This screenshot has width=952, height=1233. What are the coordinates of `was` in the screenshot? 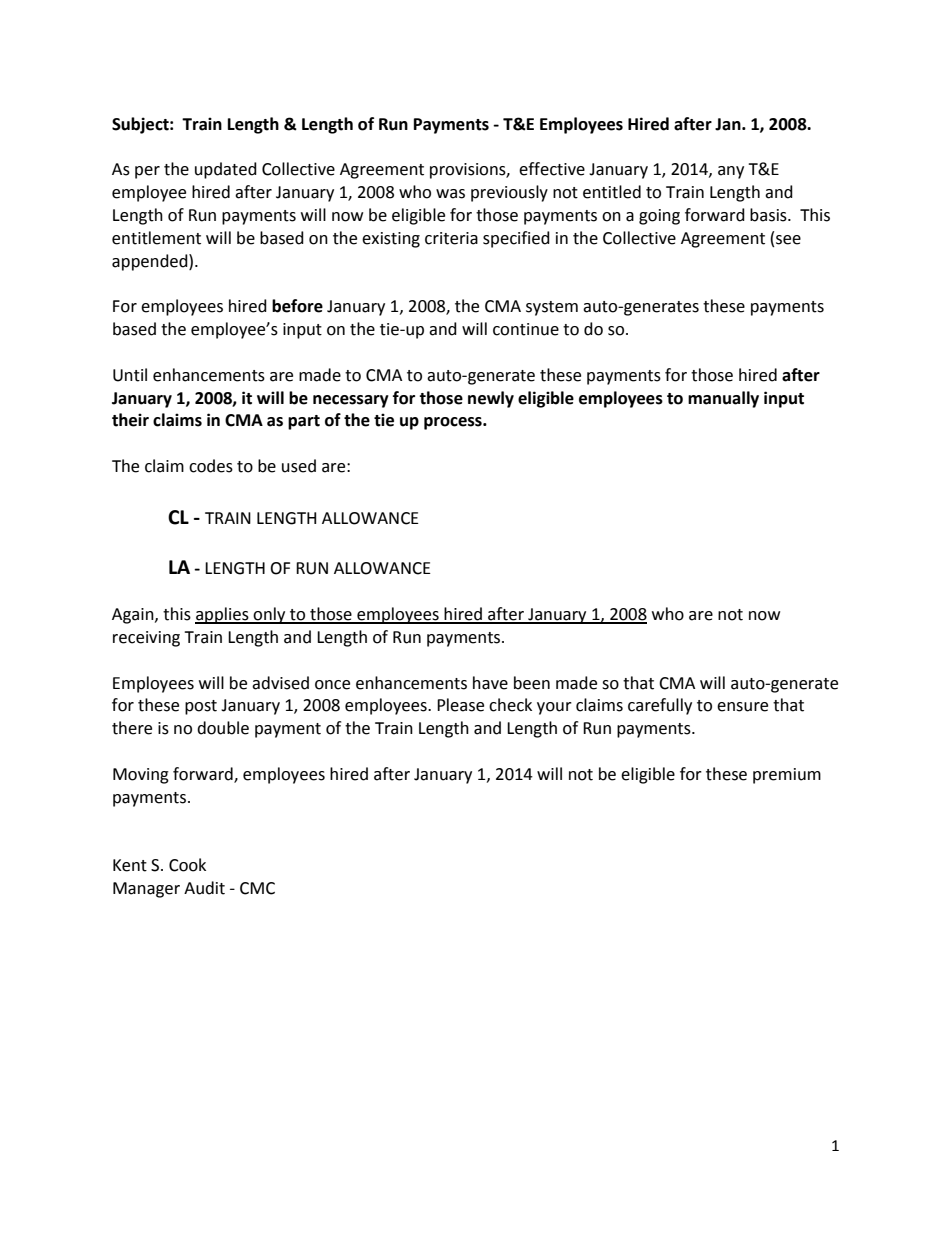 It's located at (450, 194).
